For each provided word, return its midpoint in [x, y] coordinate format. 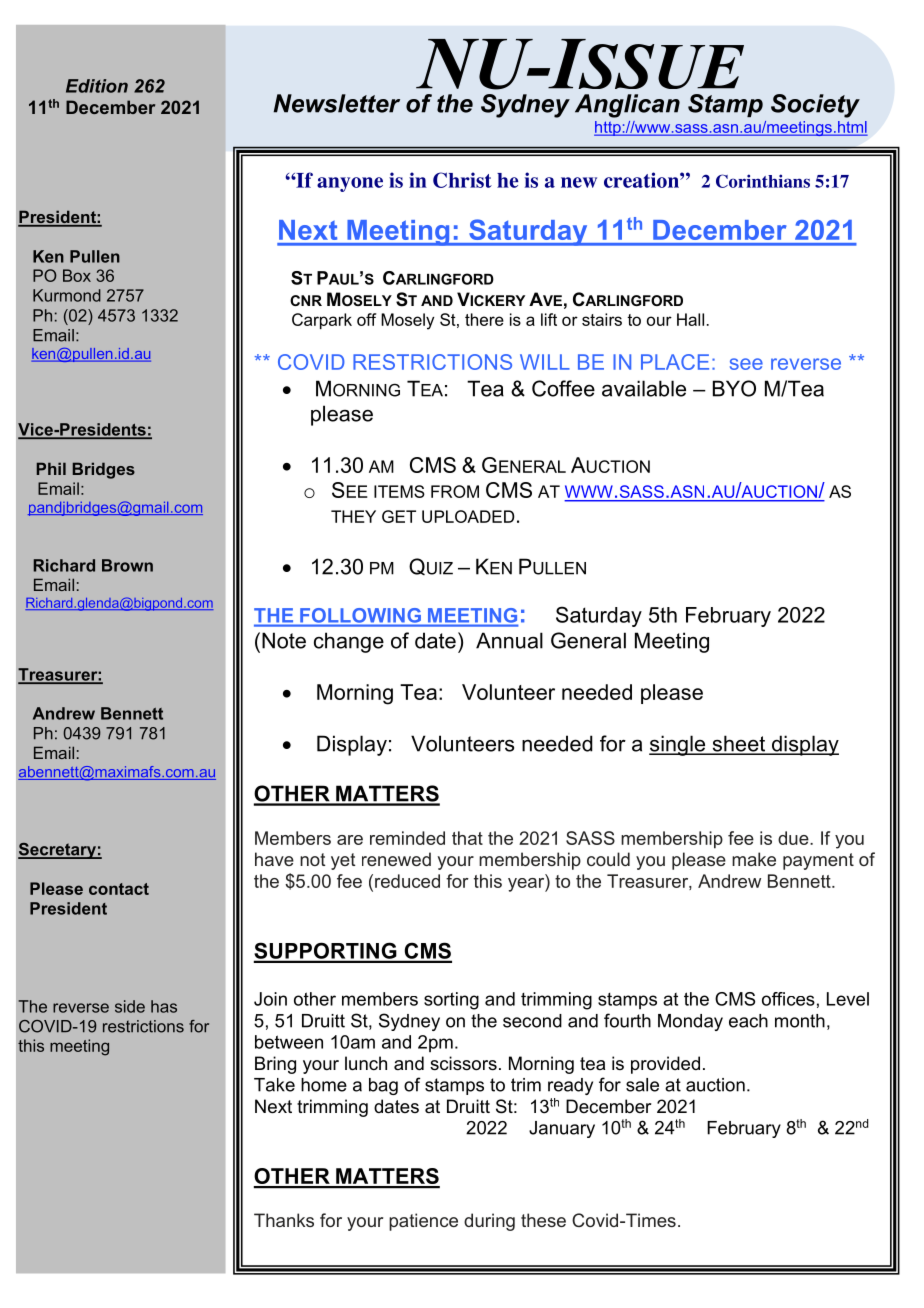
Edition [97, 86]
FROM [455, 491]
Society [815, 106]
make [754, 859]
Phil [51, 468]
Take [274, 1085]
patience [423, 1222]
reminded [407, 838]
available [644, 388]
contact [119, 889]
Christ [462, 180]
